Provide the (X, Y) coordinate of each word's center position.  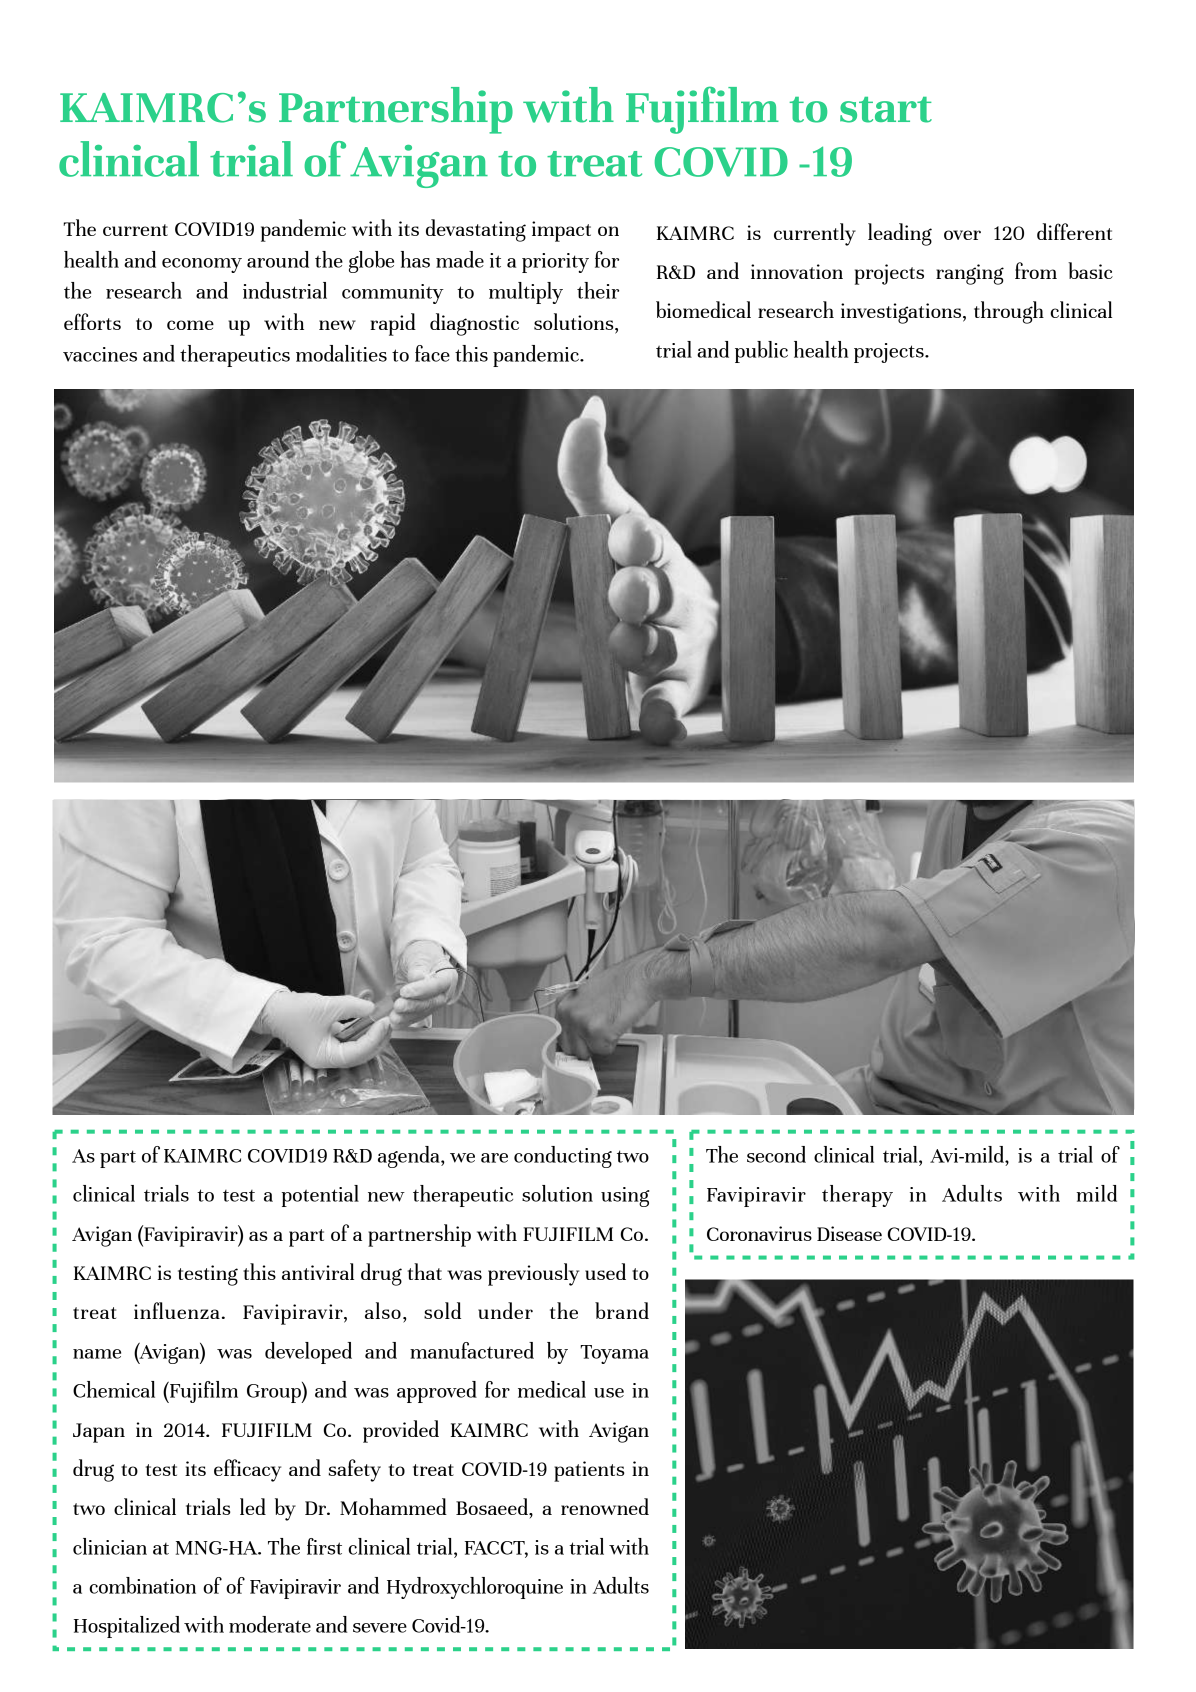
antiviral (318, 1271)
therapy (857, 1196)
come (190, 325)
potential (320, 1196)
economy (202, 265)
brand (622, 1310)
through (1009, 312)
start (886, 110)
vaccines (100, 354)
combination (142, 1585)
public (761, 352)
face (432, 353)
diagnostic (474, 324)
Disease (849, 1233)
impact (561, 231)
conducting (563, 1157)
